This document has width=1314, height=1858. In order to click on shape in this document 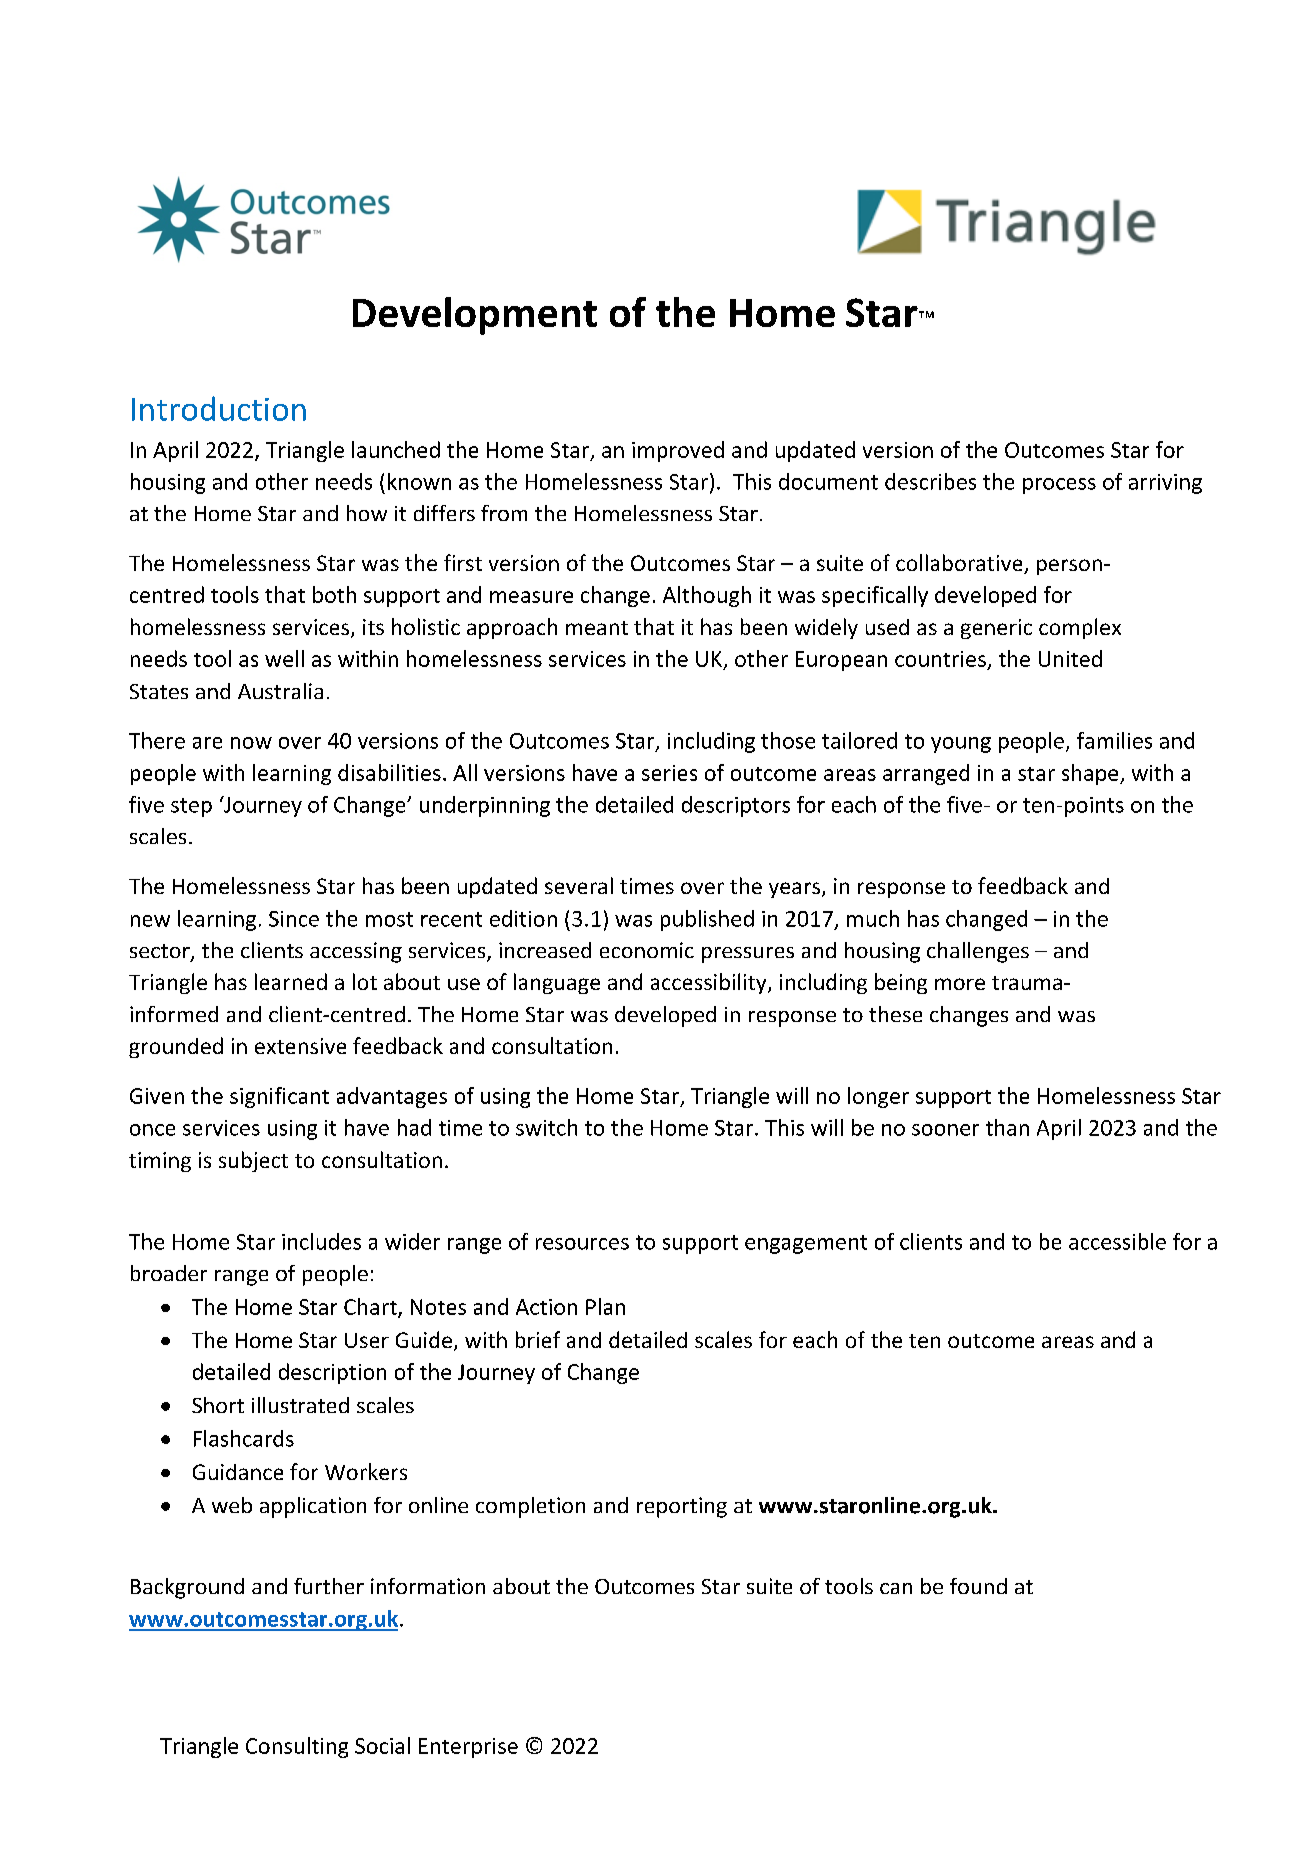, I will do `click(1091, 774)`.
